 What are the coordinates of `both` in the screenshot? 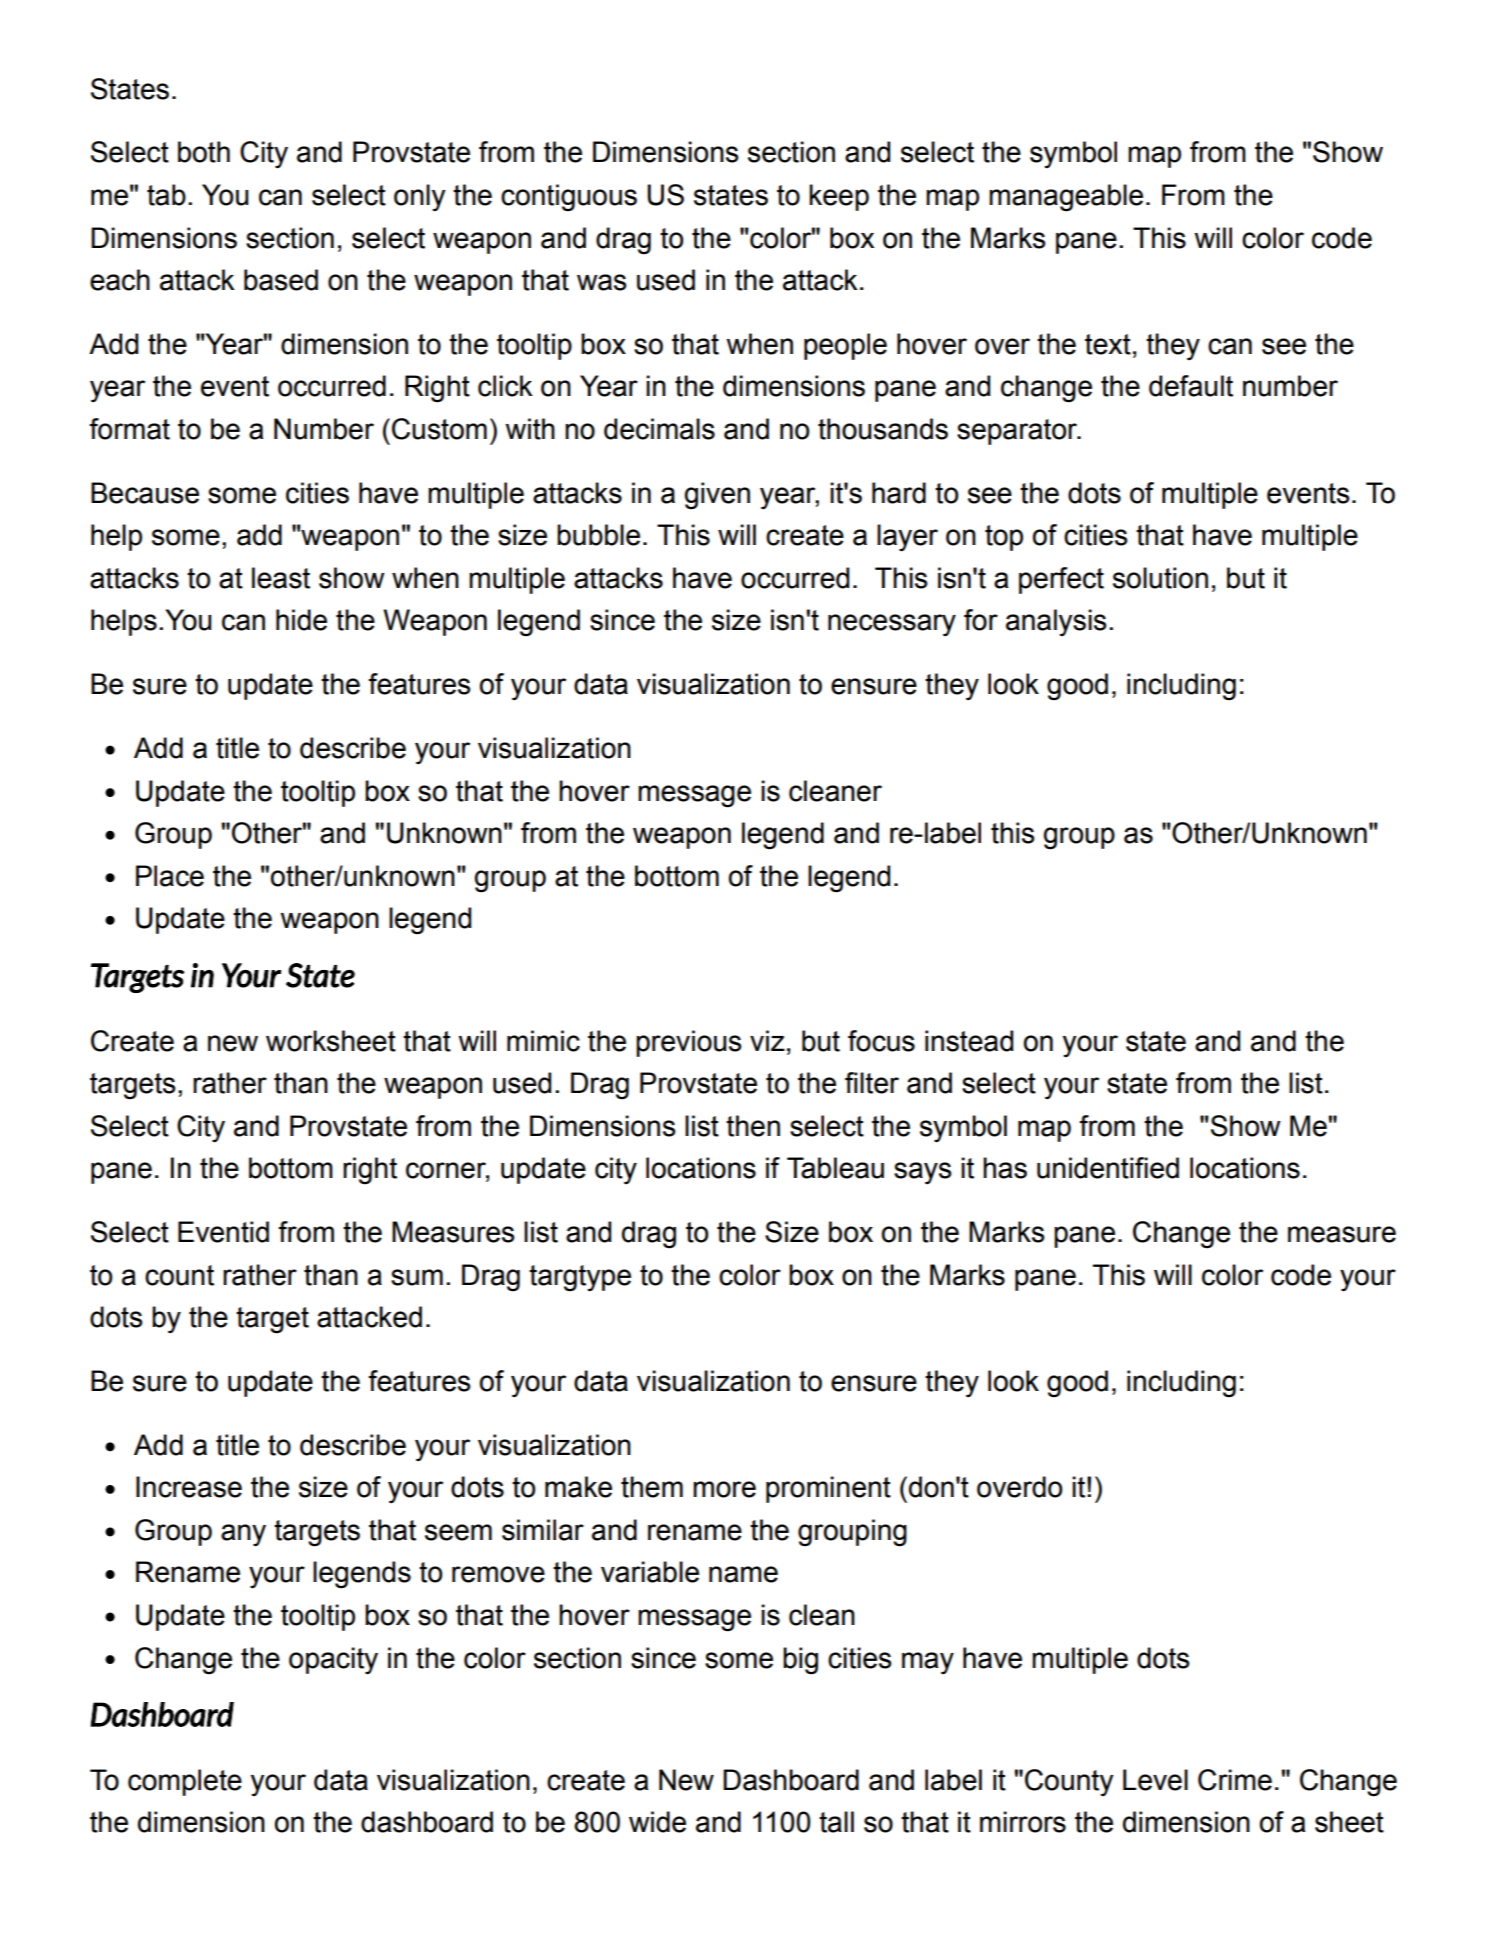 It's located at (204, 152).
